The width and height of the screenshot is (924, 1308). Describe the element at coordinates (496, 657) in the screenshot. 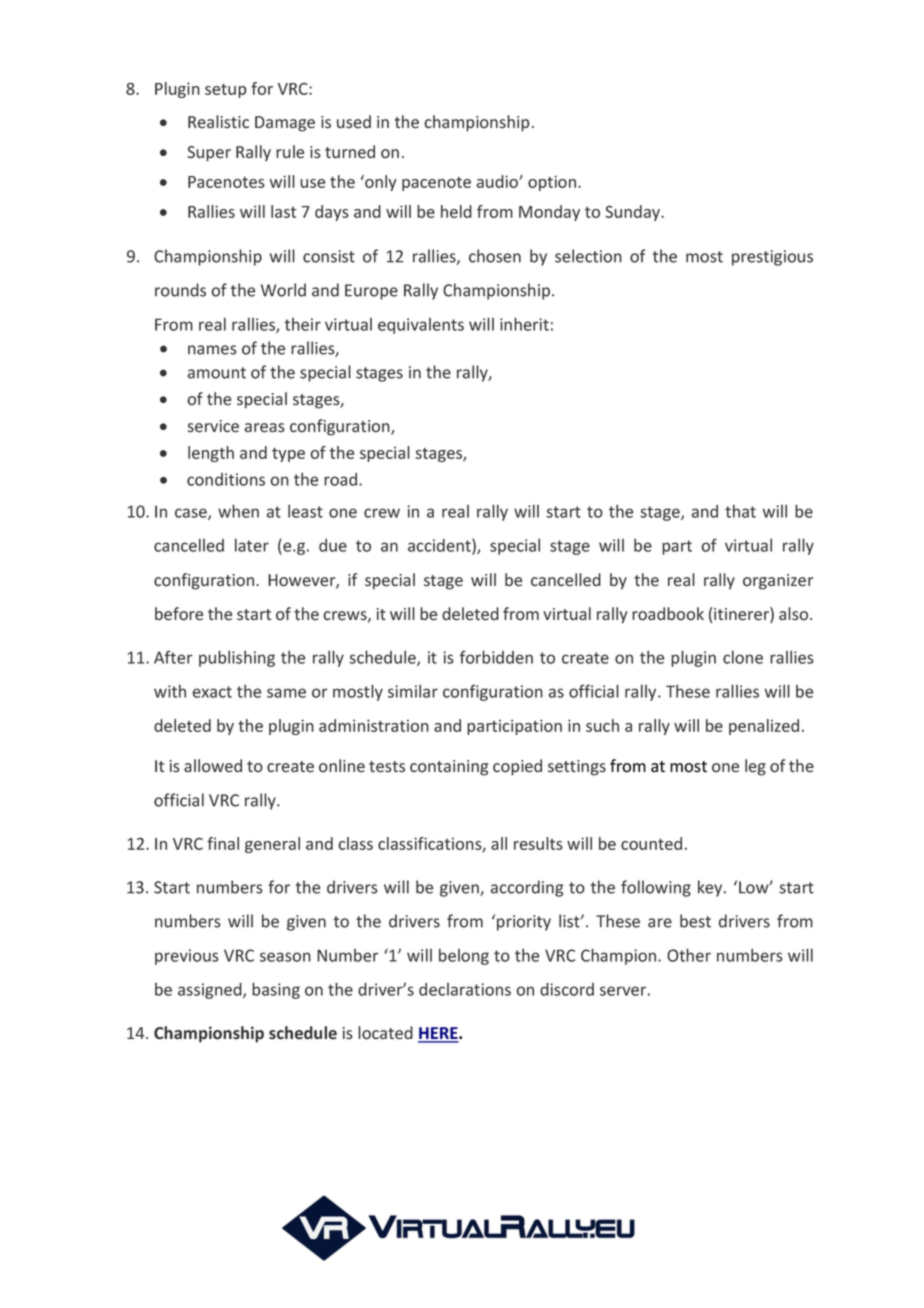

I see `forbidden` at that location.
